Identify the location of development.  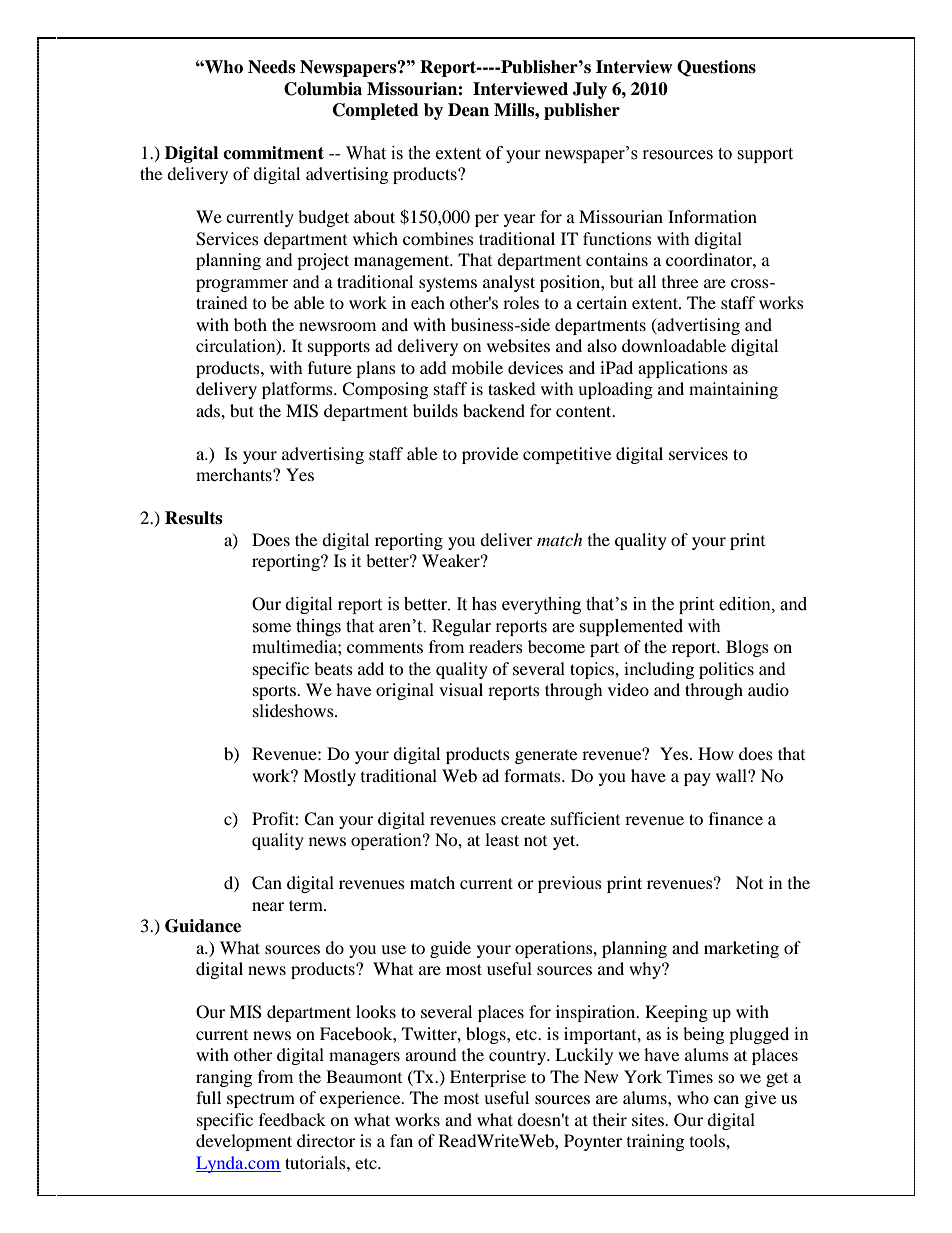
(244, 1142).
